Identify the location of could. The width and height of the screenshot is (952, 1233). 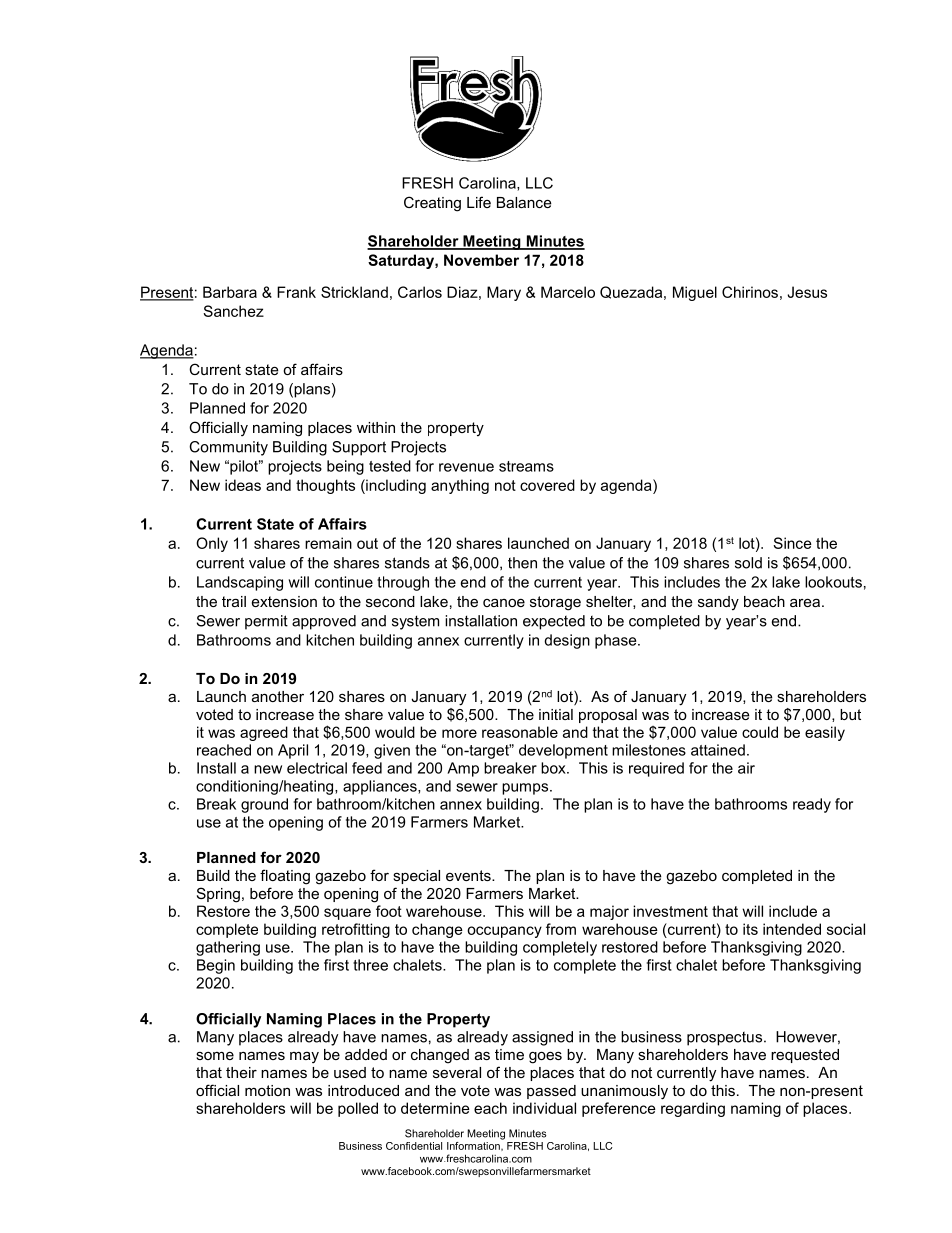
(760, 732).
